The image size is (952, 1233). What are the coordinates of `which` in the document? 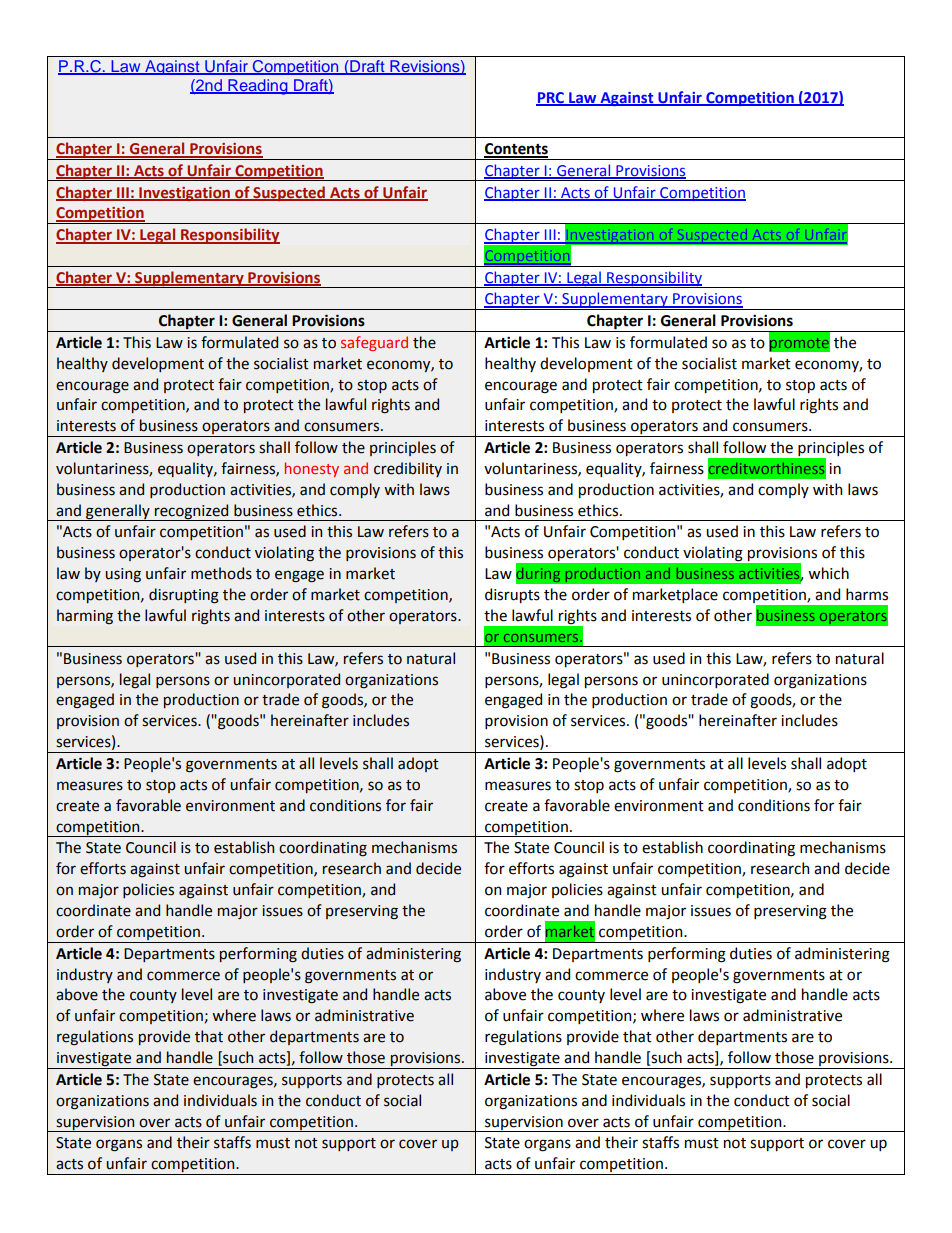 It's located at (828, 573).
